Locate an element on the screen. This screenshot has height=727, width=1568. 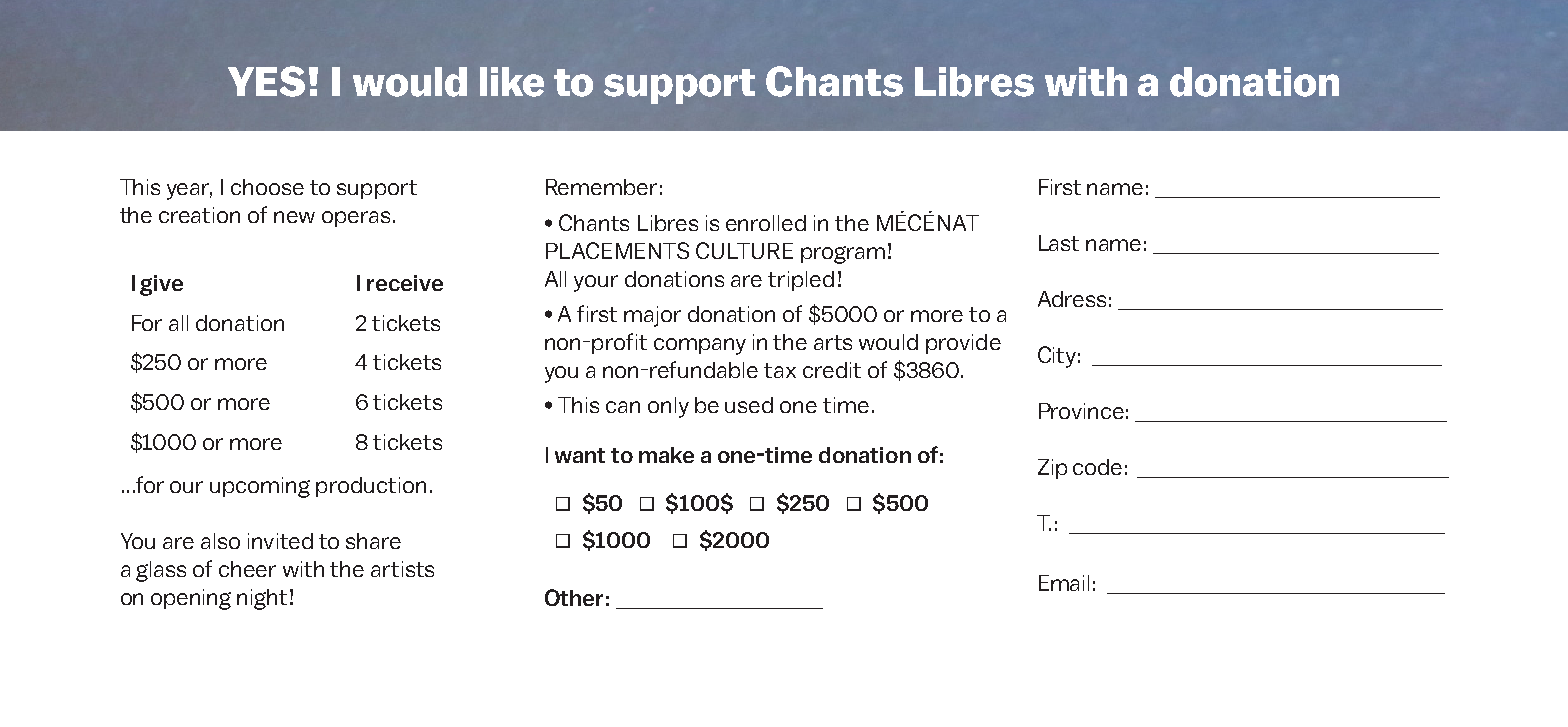
night is located at coordinates (262, 599).
